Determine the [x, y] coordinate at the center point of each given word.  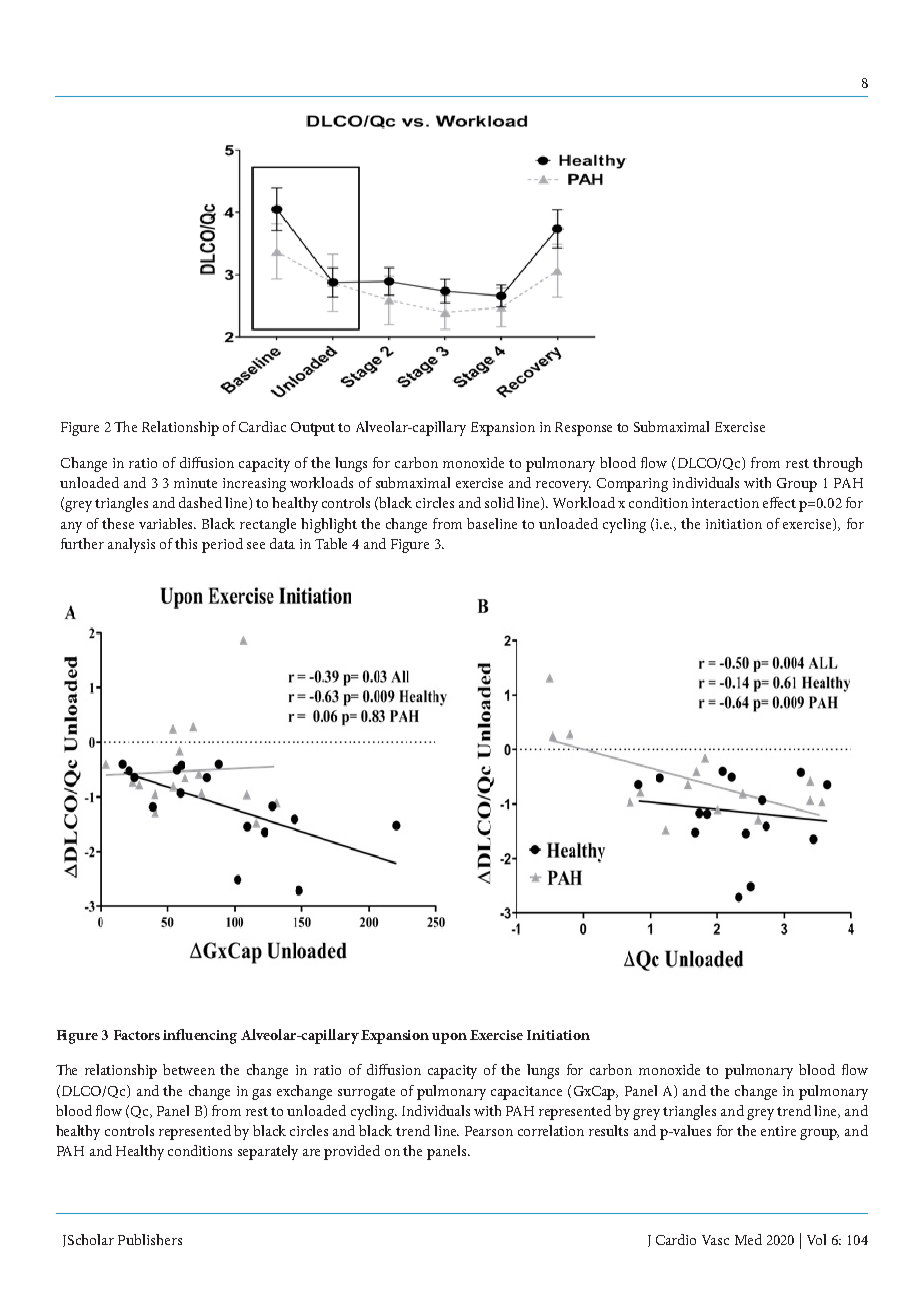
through [837, 464]
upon [449, 1038]
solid [499, 502]
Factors [137, 1035]
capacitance [526, 1093]
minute [195, 483]
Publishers [150, 1239]
